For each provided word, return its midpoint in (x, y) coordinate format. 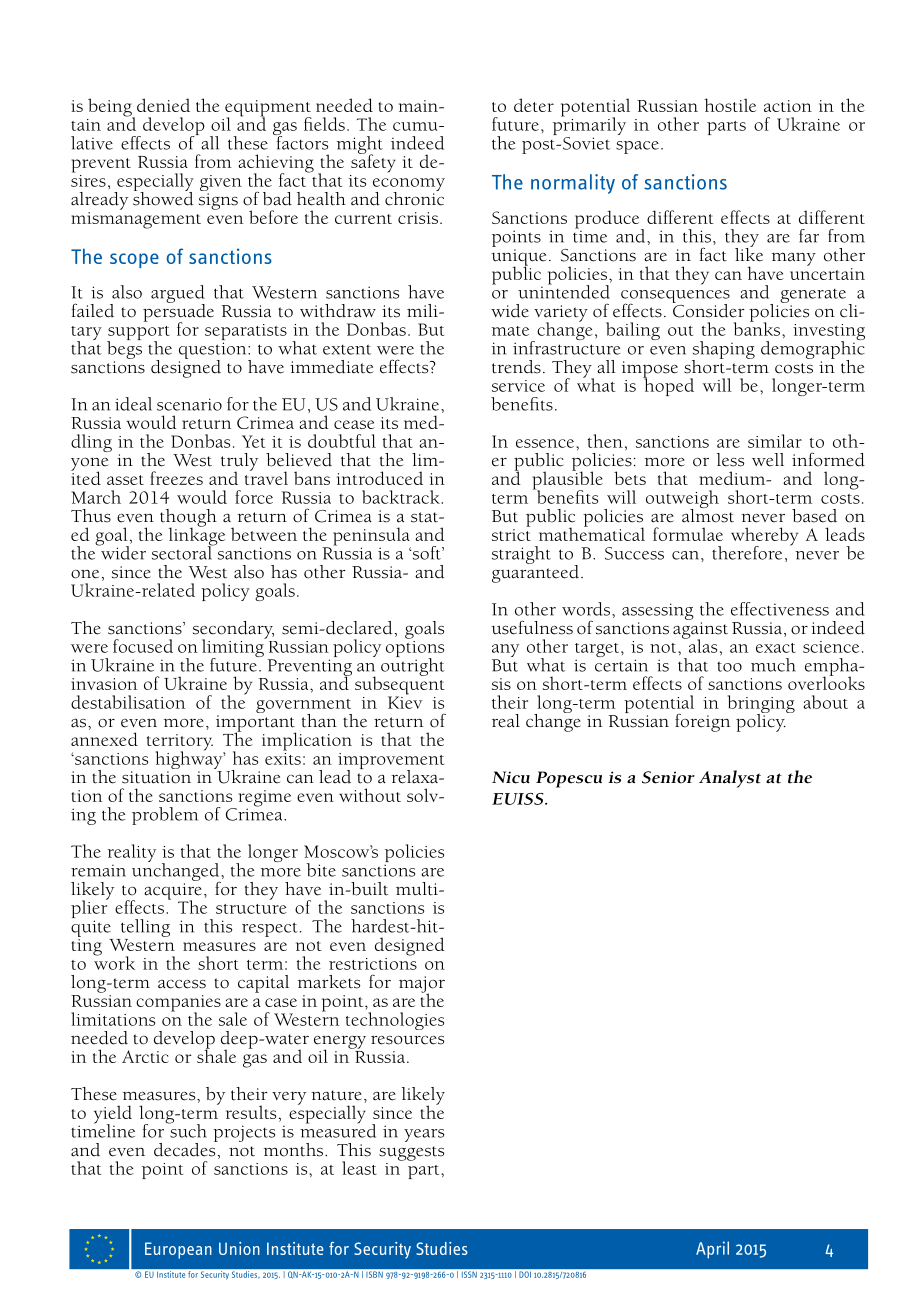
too (729, 667)
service (518, 386)
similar (775, 441)
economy (409, 186)
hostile (730, 105)
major (422, 985)
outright (413, 666)
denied (163, 105)
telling (145, 928)
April (712, 1250)
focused (143, 646)
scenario (189, 404)
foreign (702, 722)
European (178, 1250)
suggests (411, 1153)
